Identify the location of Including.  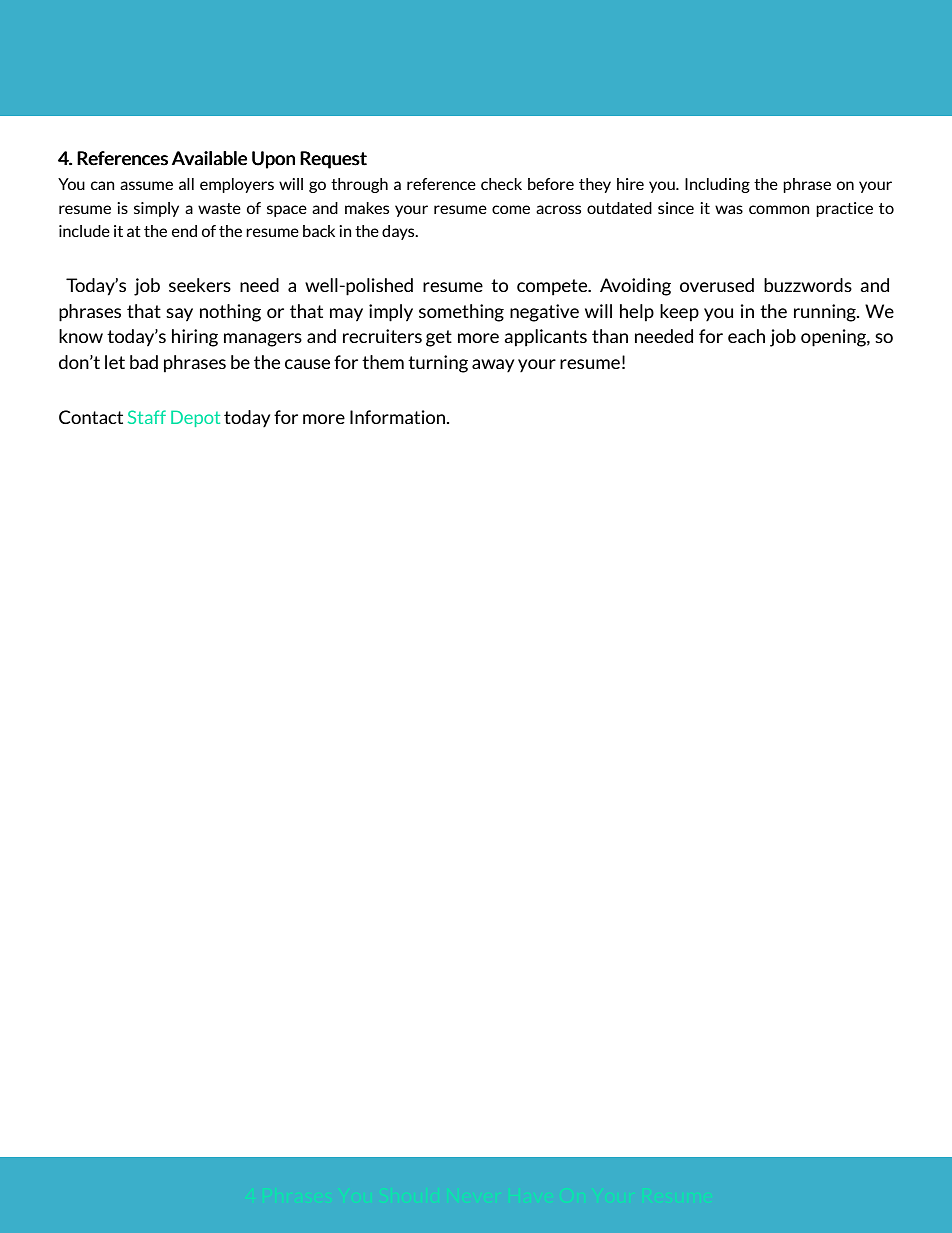
(717, 185).
